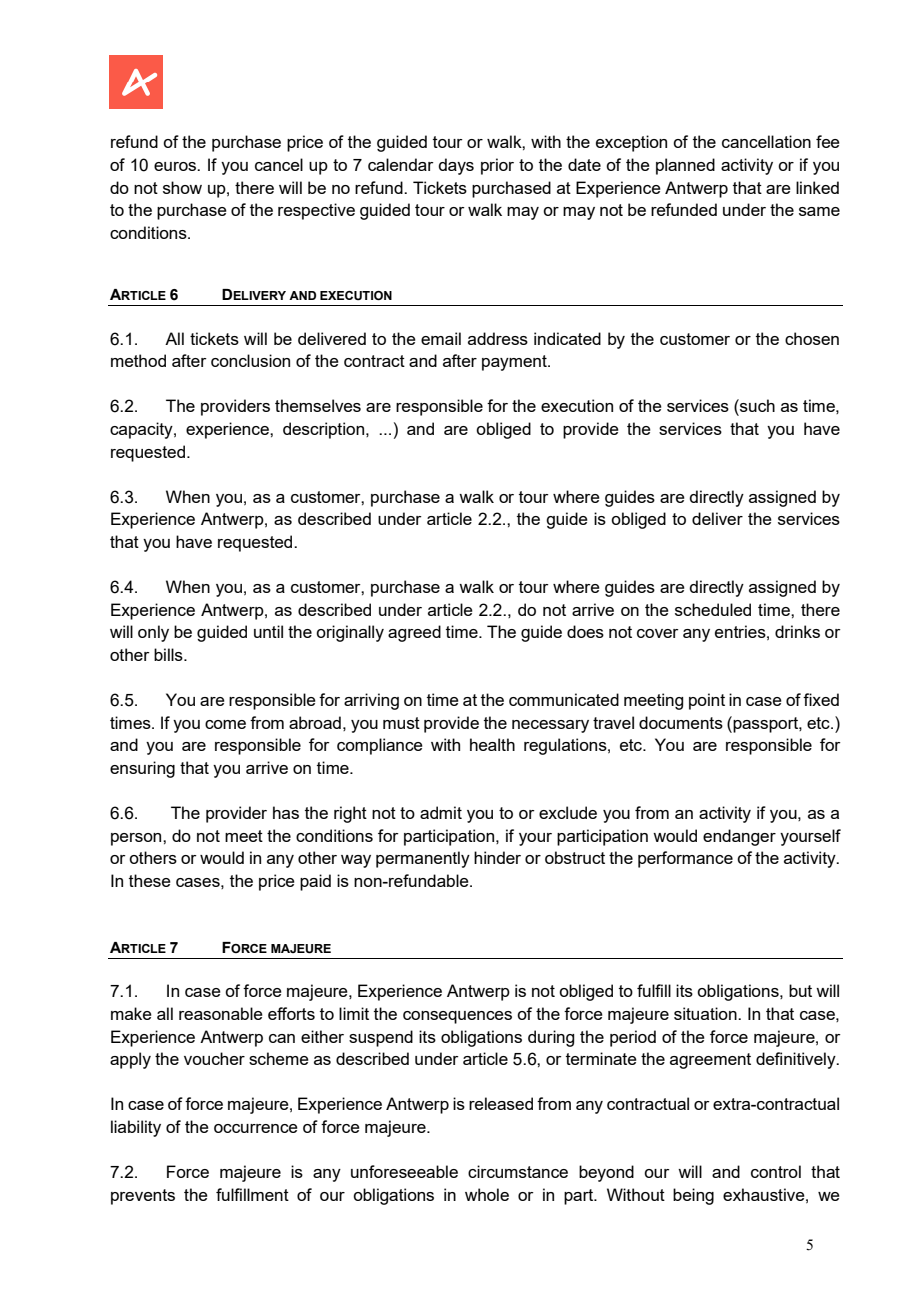 The width and height of the document is (924, 1308). I want to click on occurrence, so click(256, 1128).
